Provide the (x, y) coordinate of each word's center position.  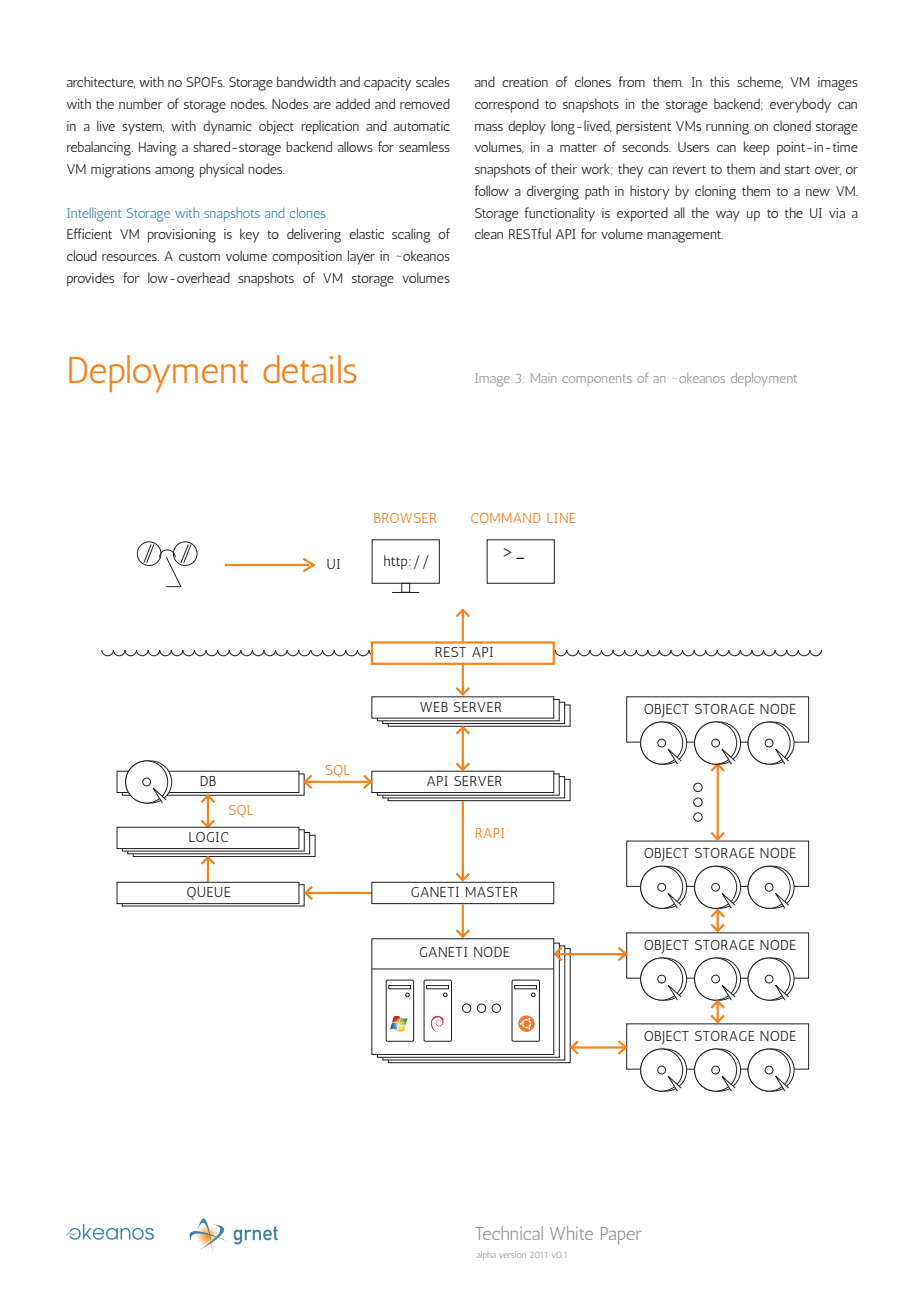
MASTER (492, 892)
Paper (621, 1236)
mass (489, 127)
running (727, 128)
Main (544, 378)
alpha (486, 1255)
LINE (561, 518)
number (141, 103)
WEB (434, 707)
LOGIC (209, 837)
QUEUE (209, 893)
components (597, 380)
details (310, 369)
